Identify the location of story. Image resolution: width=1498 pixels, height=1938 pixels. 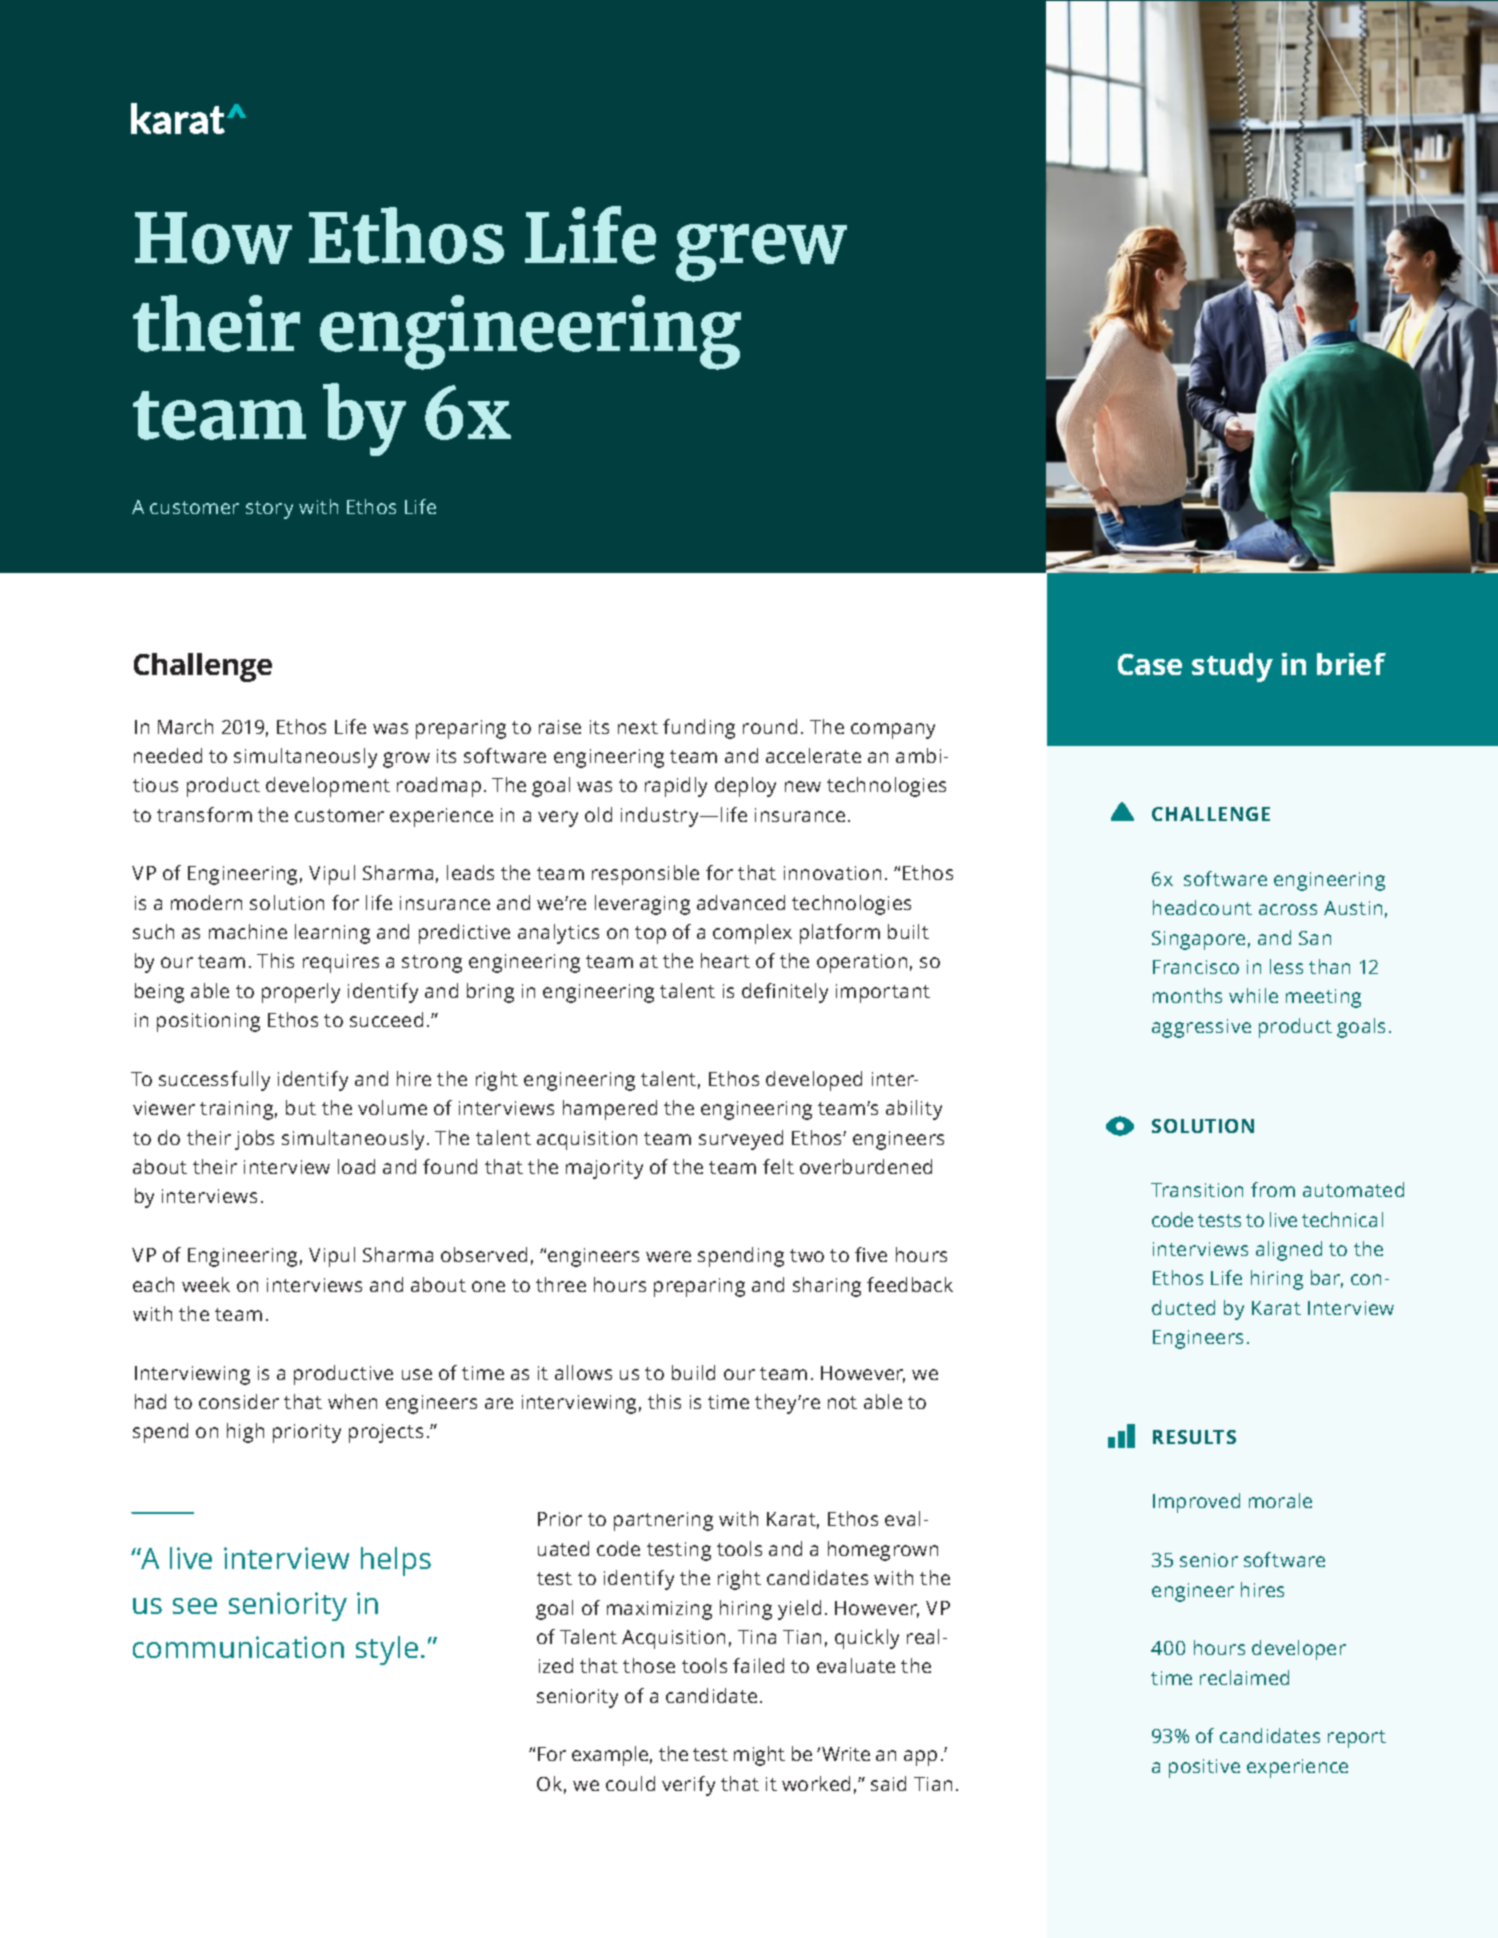
(269, 510).
